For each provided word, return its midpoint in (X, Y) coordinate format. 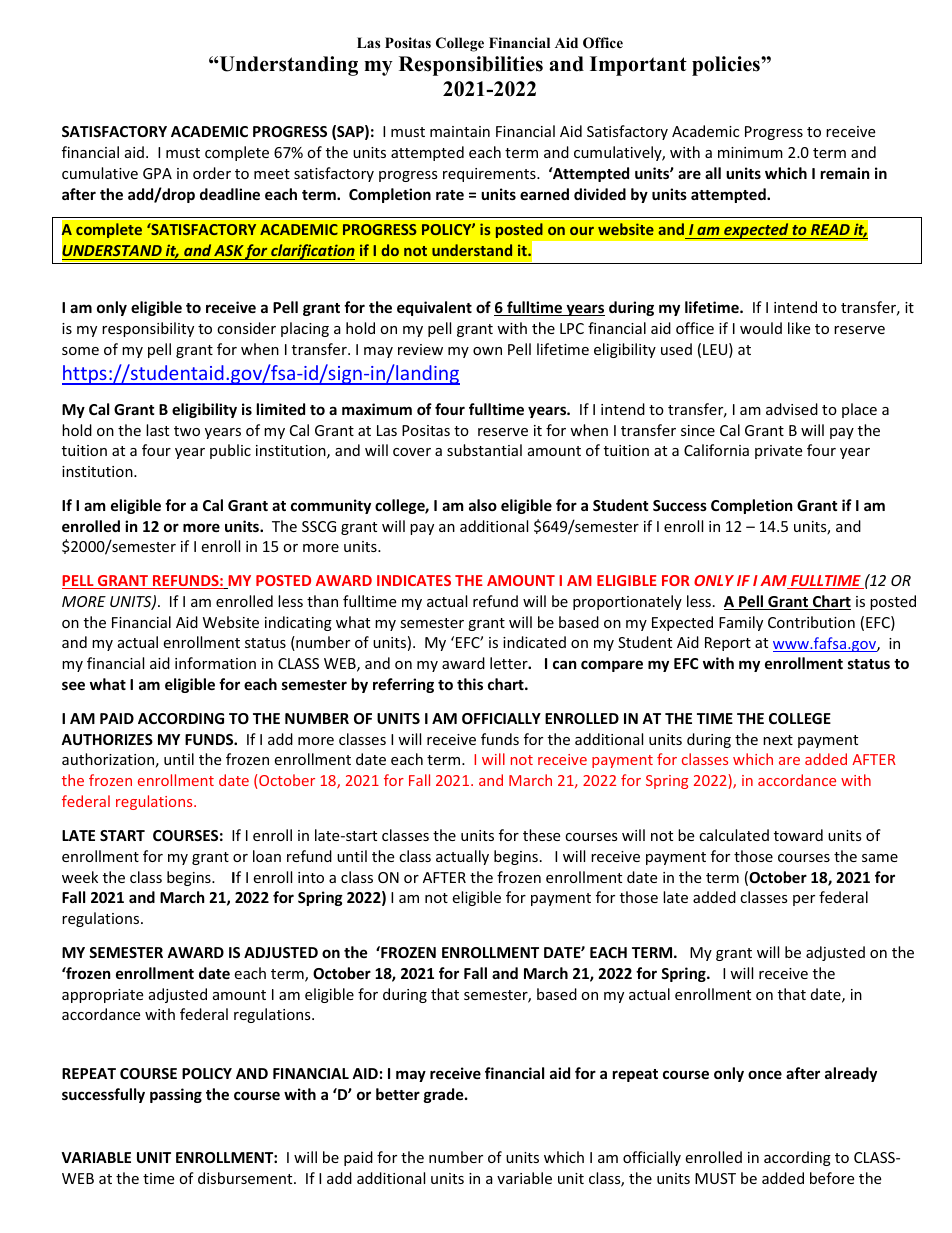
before (832, 1178)
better (398, 1094)
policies (727, 66)
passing (176, 1095)
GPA (157, 173)
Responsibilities (471, 66)
